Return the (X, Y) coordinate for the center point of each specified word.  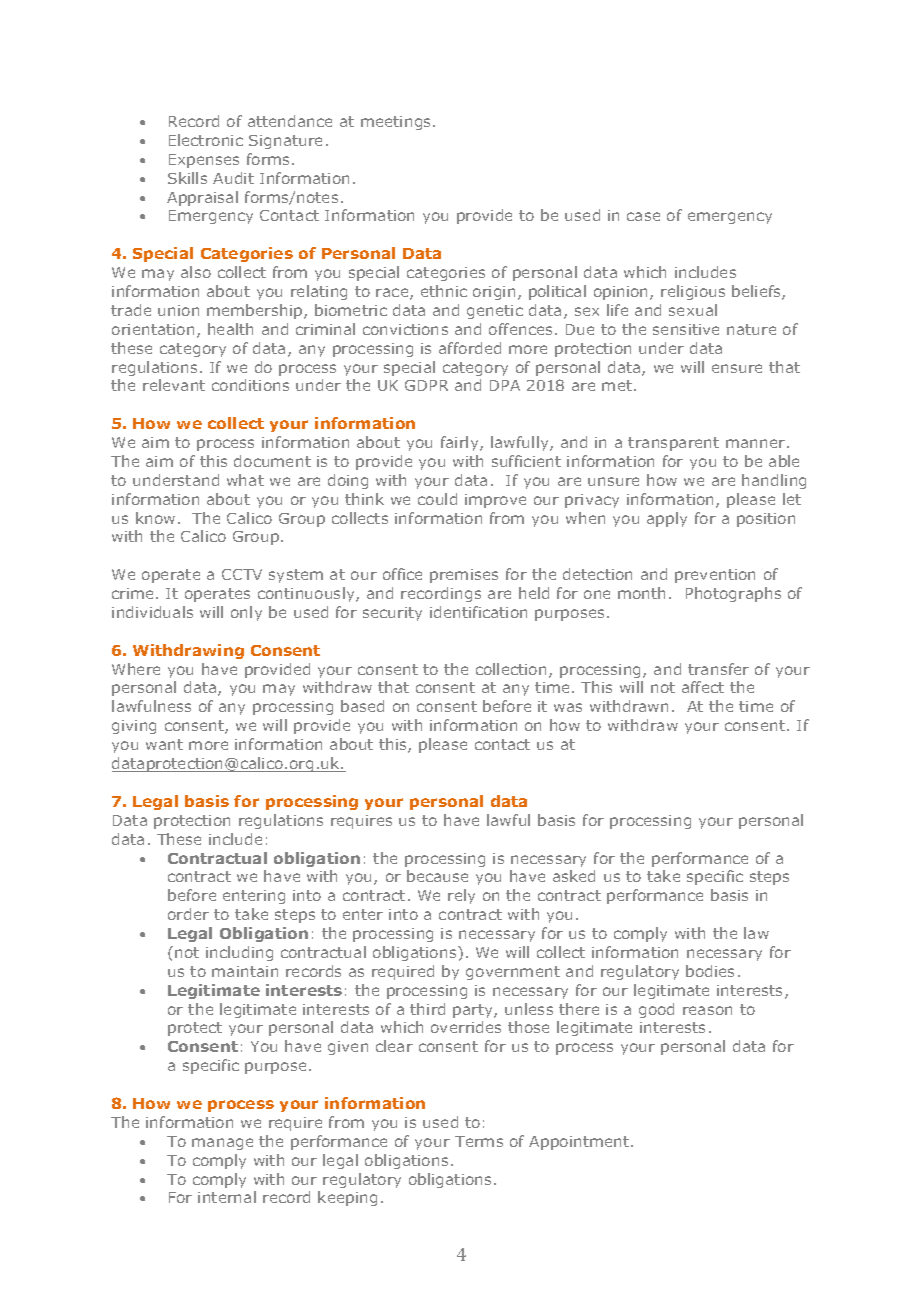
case (643, 216)
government (513, 973)
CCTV (242, 574)
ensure (737, 368)
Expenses (204, 161)
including (239, 953)
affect (703, 687)
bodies (710, 971)
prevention (715, 576)
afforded (470, 348)
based (362, 706)
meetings (397, 123)
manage (222, 1144)
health (230, 329)
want (164, 744)
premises (464, 576)
